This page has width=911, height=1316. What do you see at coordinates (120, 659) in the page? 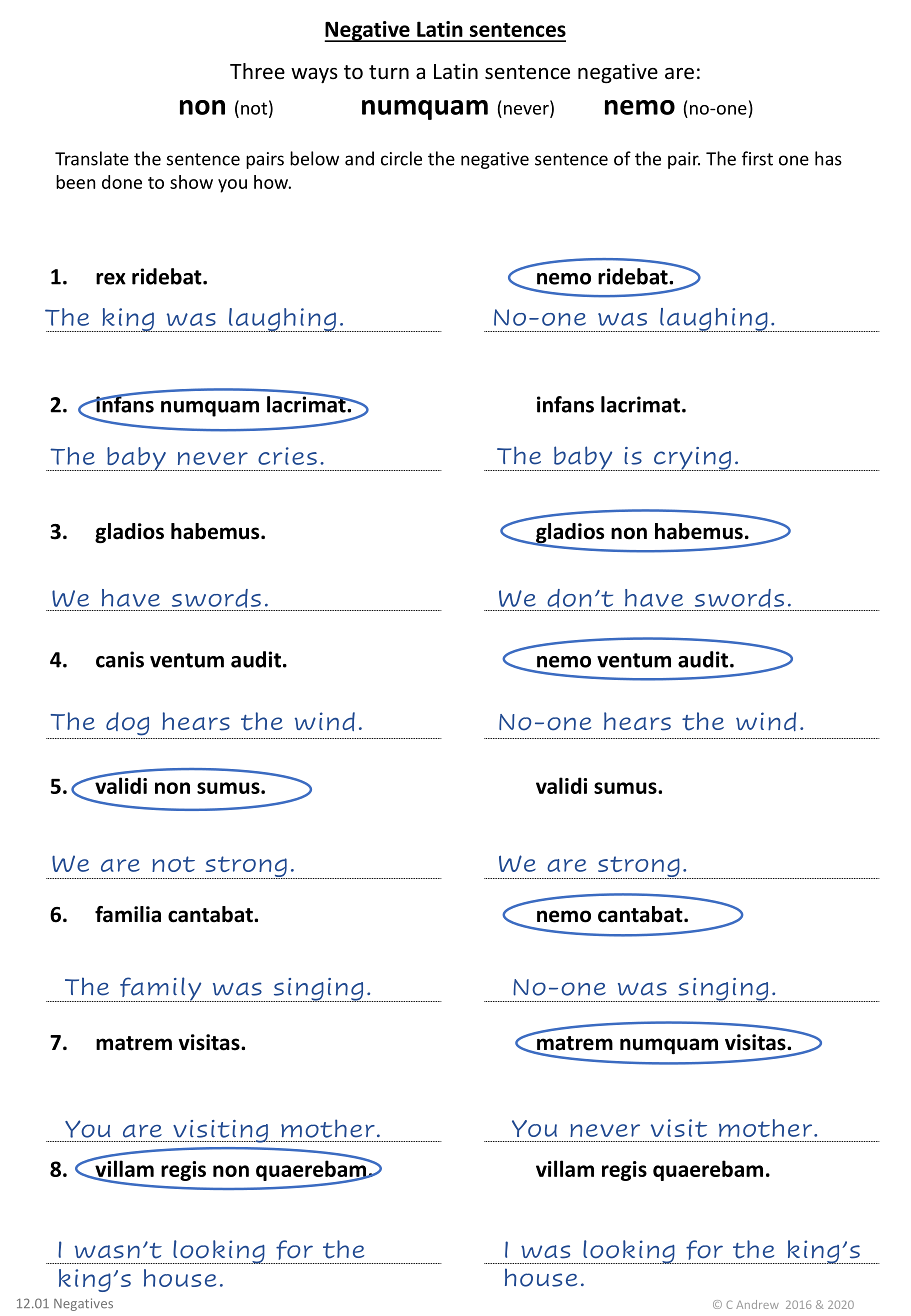
I see `canis` at bounding box center [120, 659].
